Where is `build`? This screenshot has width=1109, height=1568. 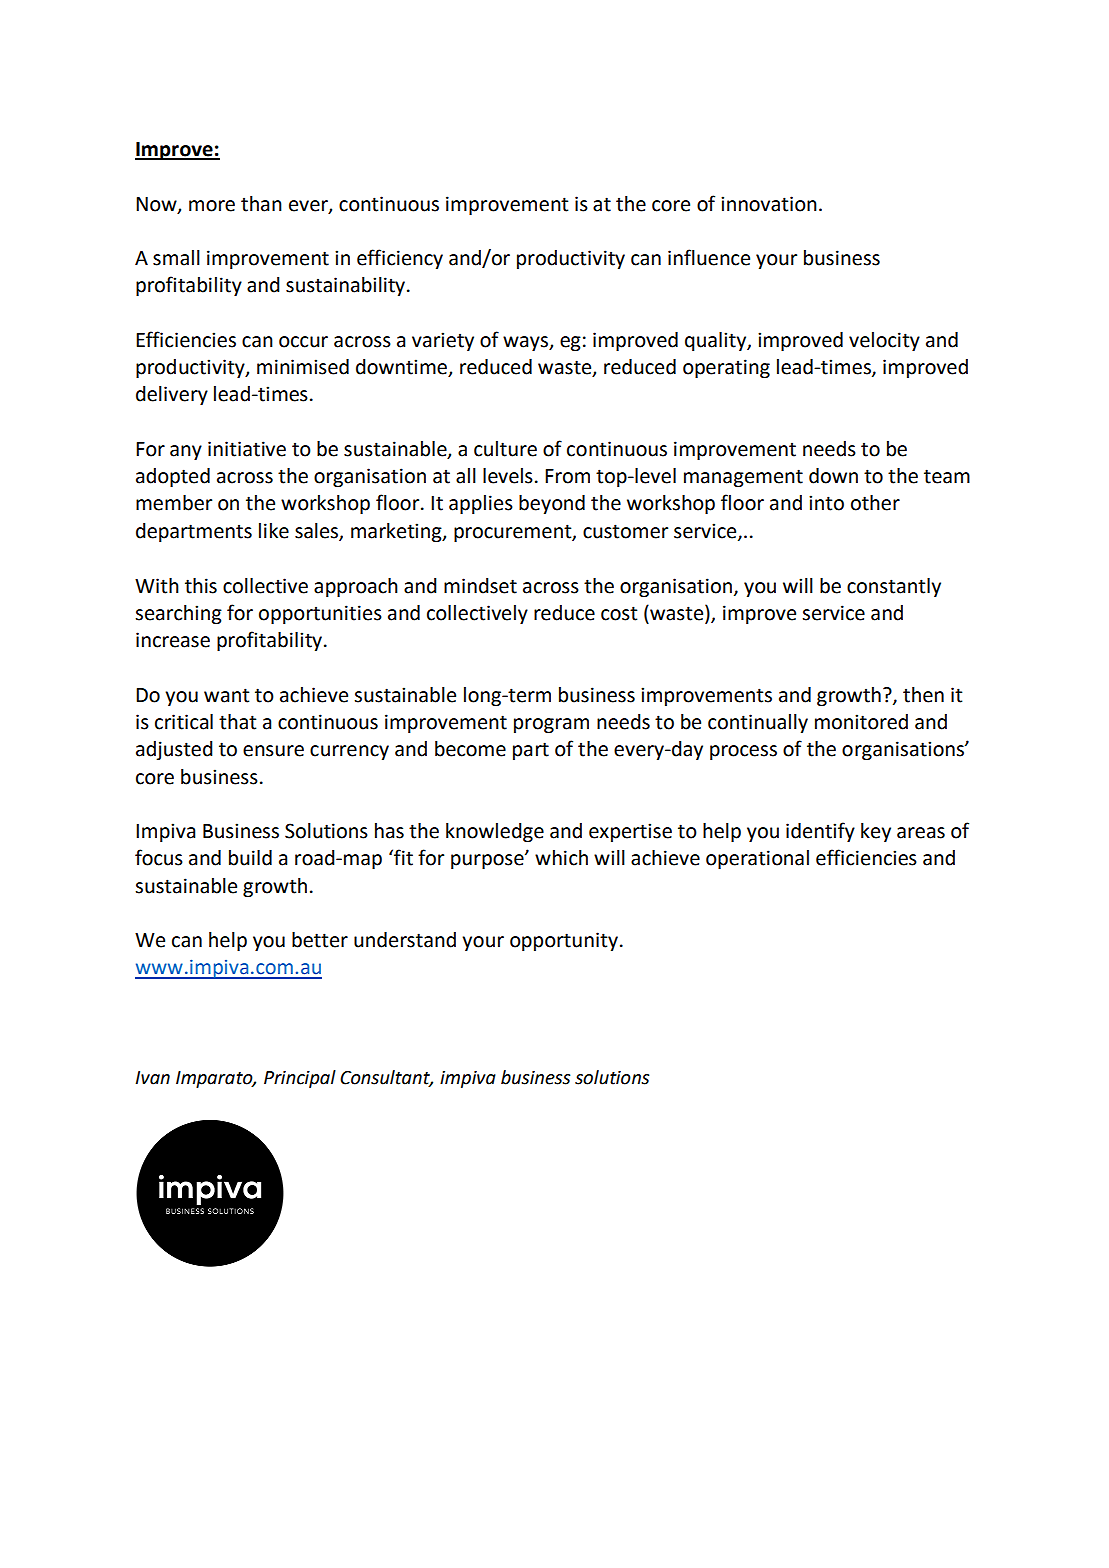
build is located at coordinates (250, 858).
